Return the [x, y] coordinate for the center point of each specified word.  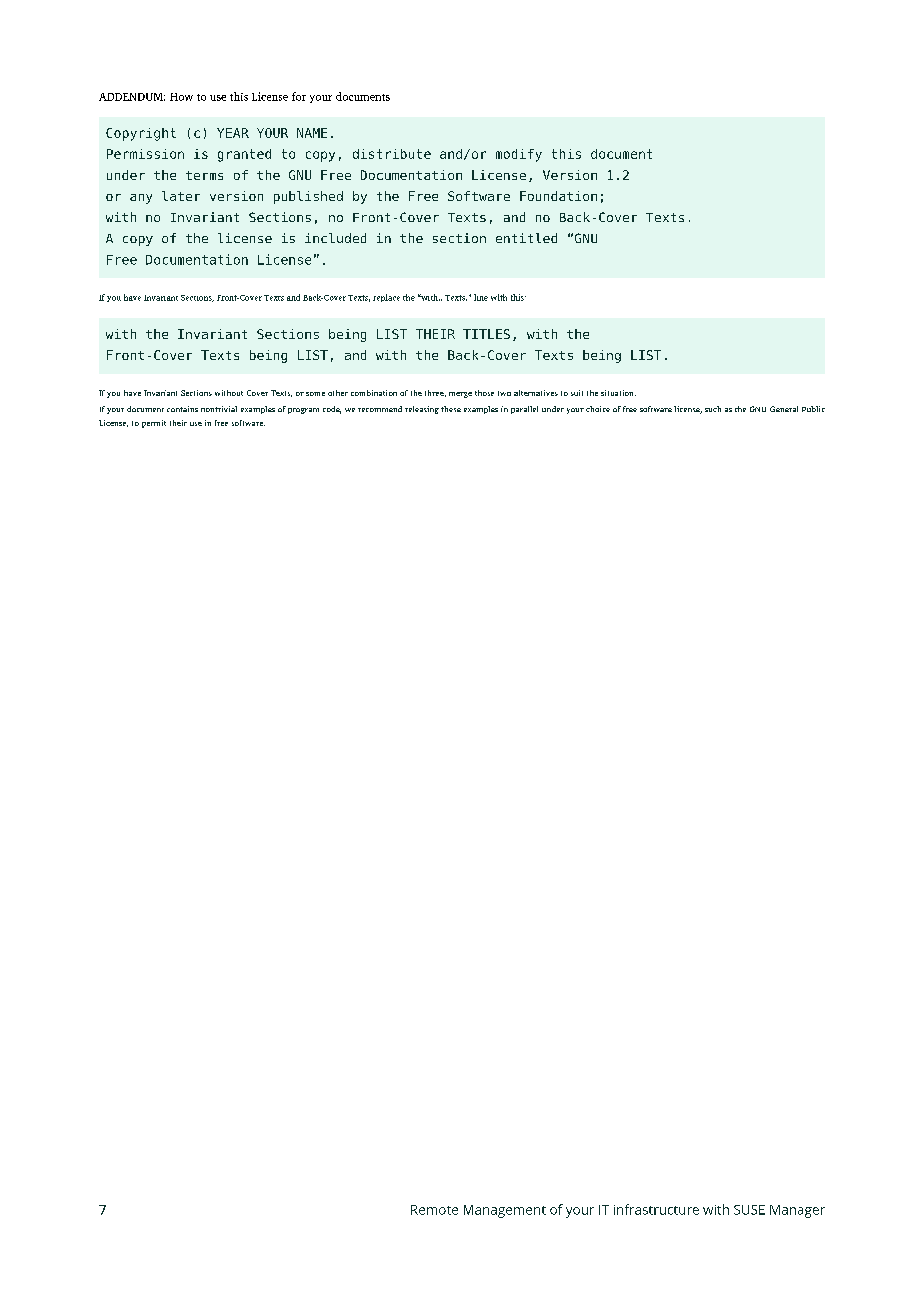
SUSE [749, 1210]
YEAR [233, 133]
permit [154, 424]
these [451, 409]
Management [505, 1211]
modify [519, 155]
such [713, 409]
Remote [434, 1210]
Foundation [558, 196]
